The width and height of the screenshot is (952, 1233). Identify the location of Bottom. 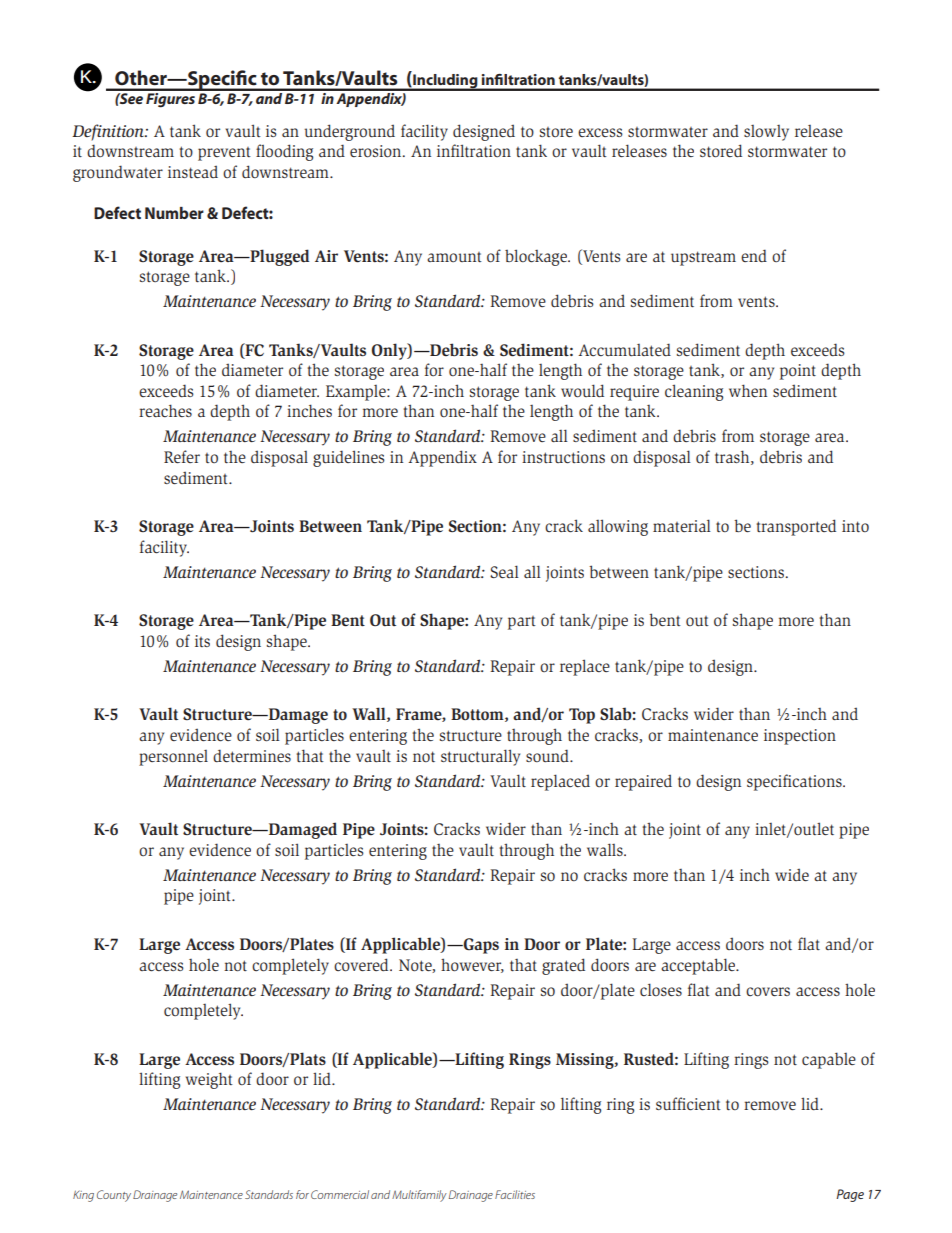
(478, 715).
